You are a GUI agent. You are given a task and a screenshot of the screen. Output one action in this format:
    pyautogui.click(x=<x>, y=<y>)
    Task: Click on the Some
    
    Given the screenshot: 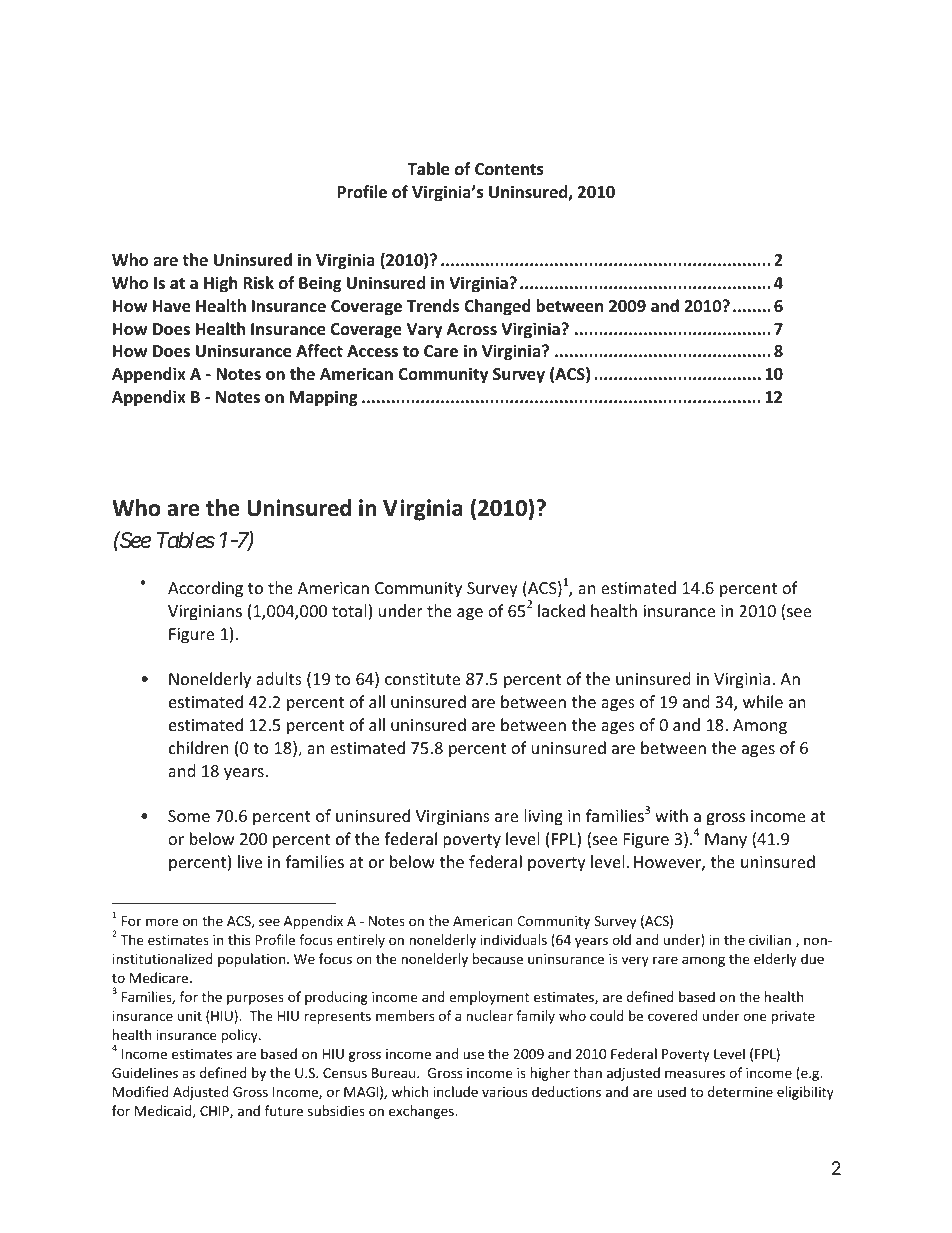 What is the action you would take?
    pyautogui.click(x=189, y=816)
